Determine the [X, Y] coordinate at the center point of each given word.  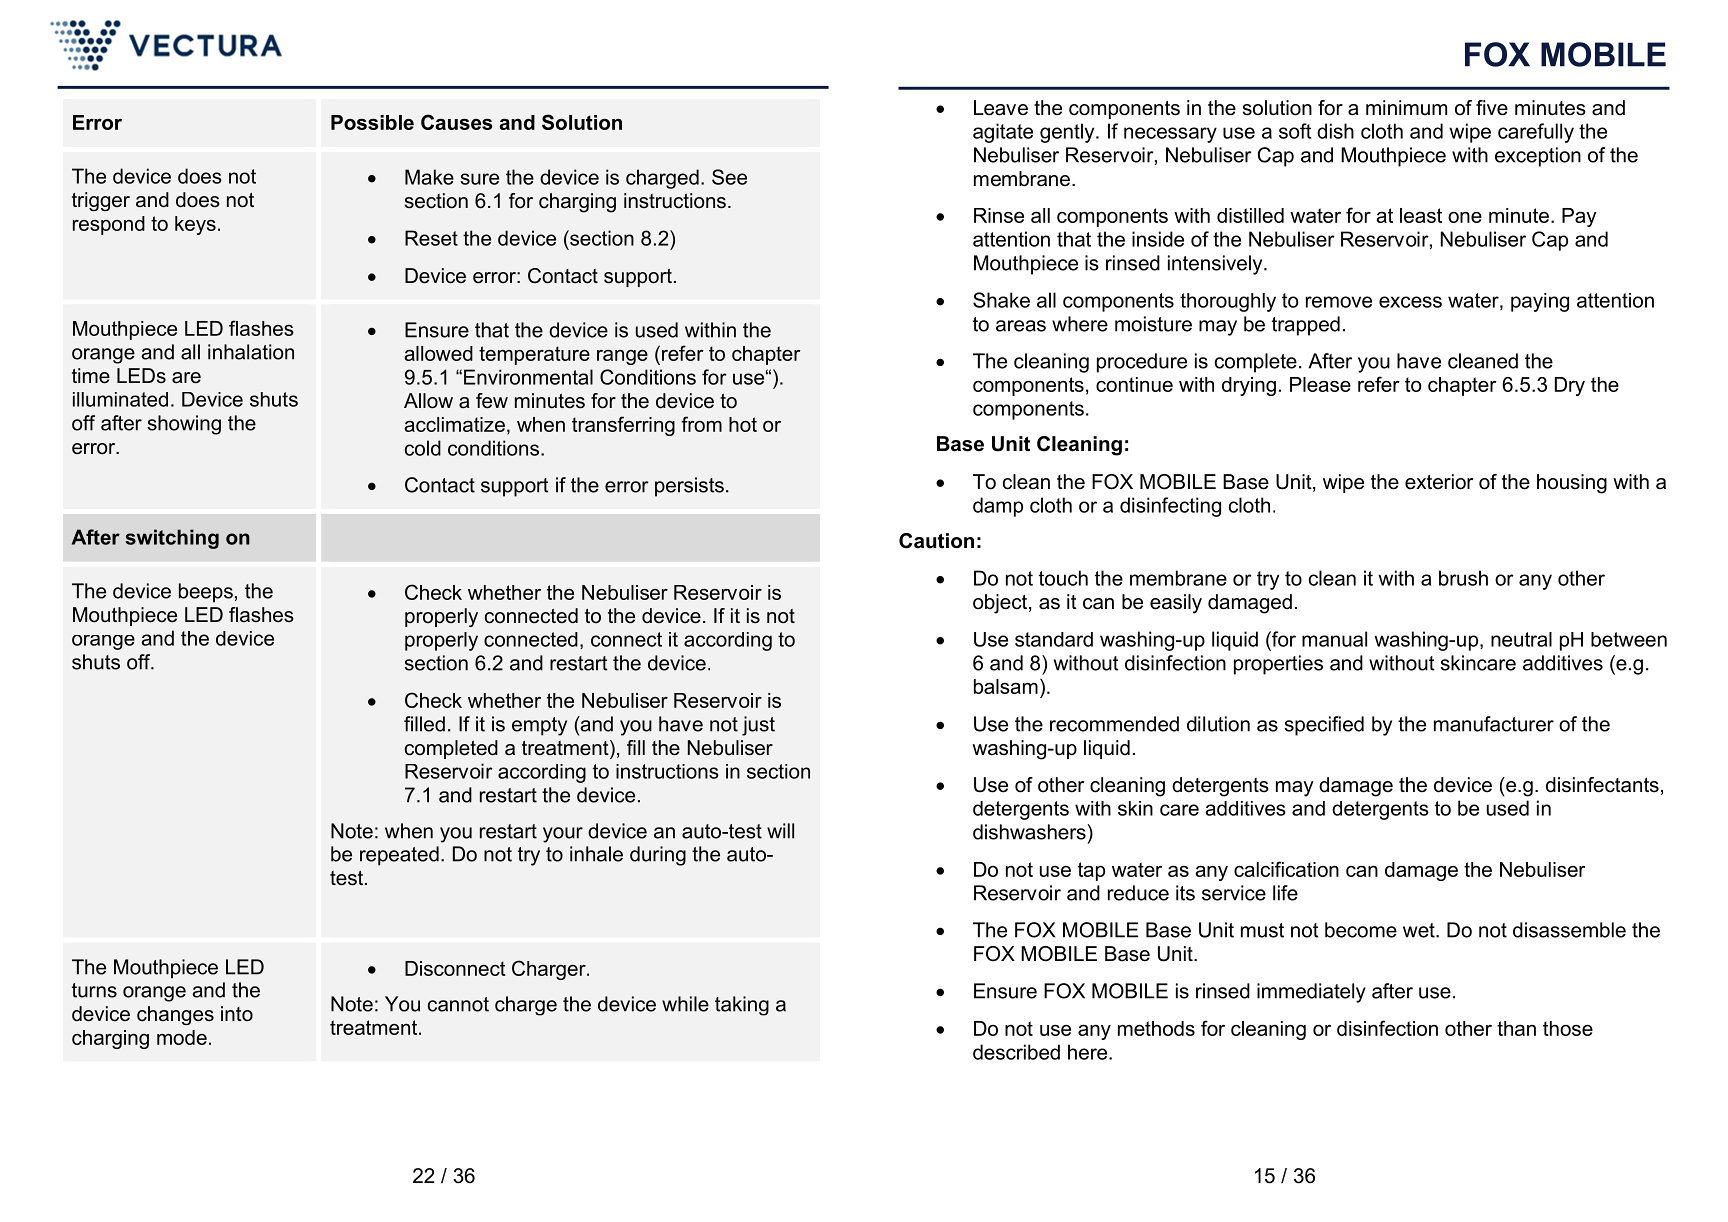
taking [742, 1006]
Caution [936, 541]
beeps [206, 593]
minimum [1406, 108]
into [237, 1014]
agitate [1003, 133]
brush [1463, 578]
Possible [372, 122]
